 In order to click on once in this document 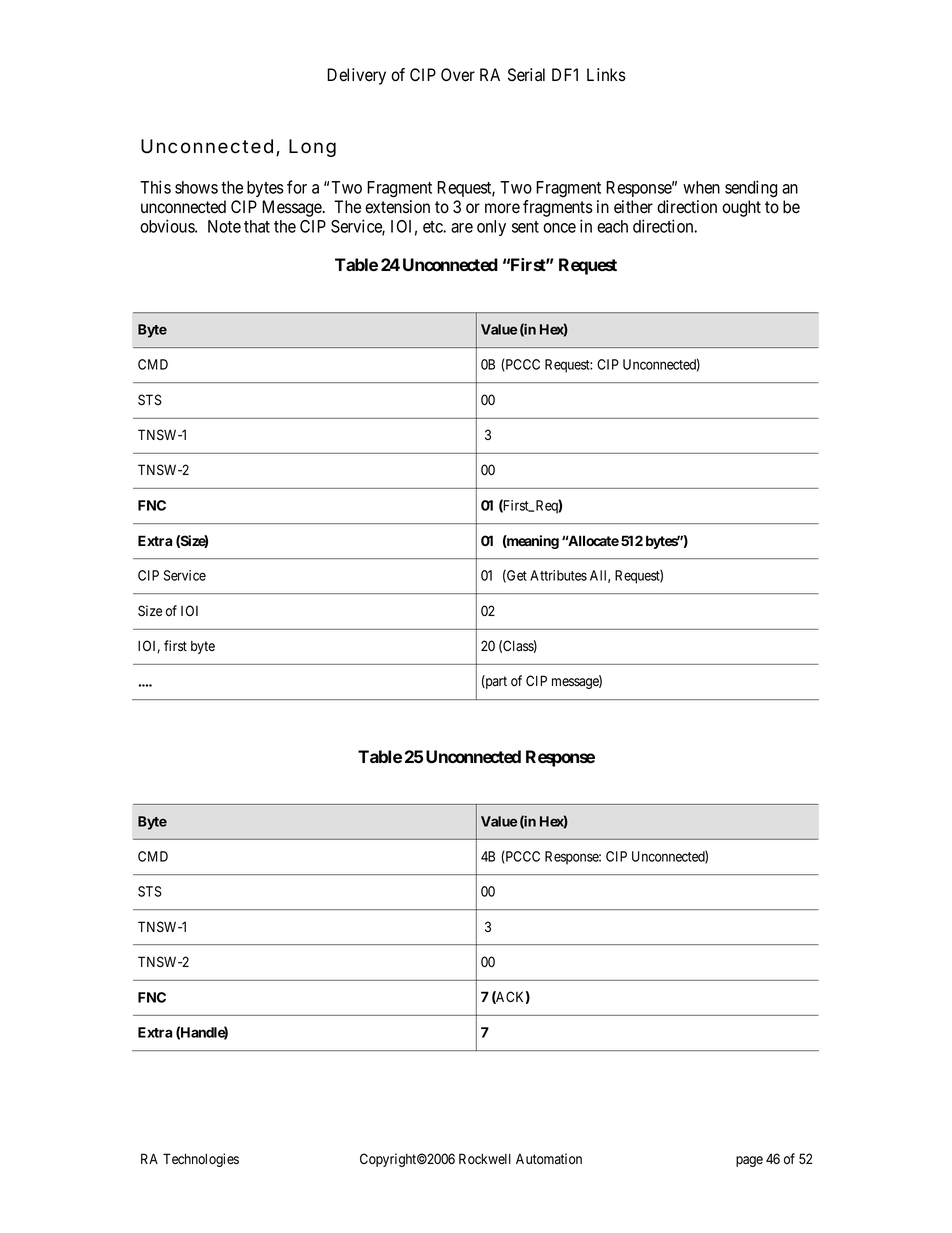, I will do `click(559, 228)`.
